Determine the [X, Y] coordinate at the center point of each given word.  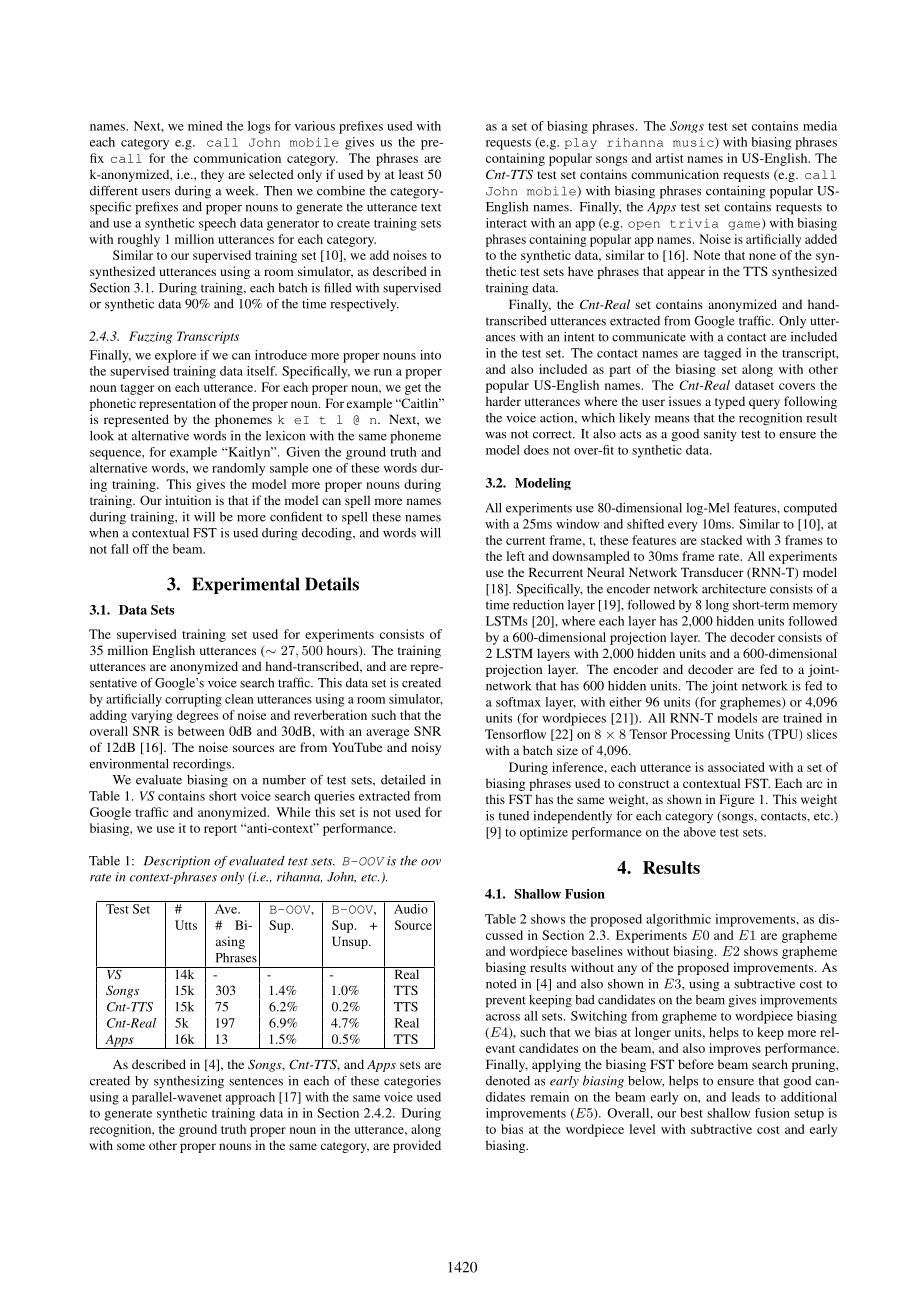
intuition [188, 500]
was [495, 435]
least [411, 174]
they [212, 175]
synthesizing [189, 1082]
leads [746, 1097]
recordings [203, 765]
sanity [720, 435]
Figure [737, 800]
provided [417, 1146]
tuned [514, 816]
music [694, 143]
